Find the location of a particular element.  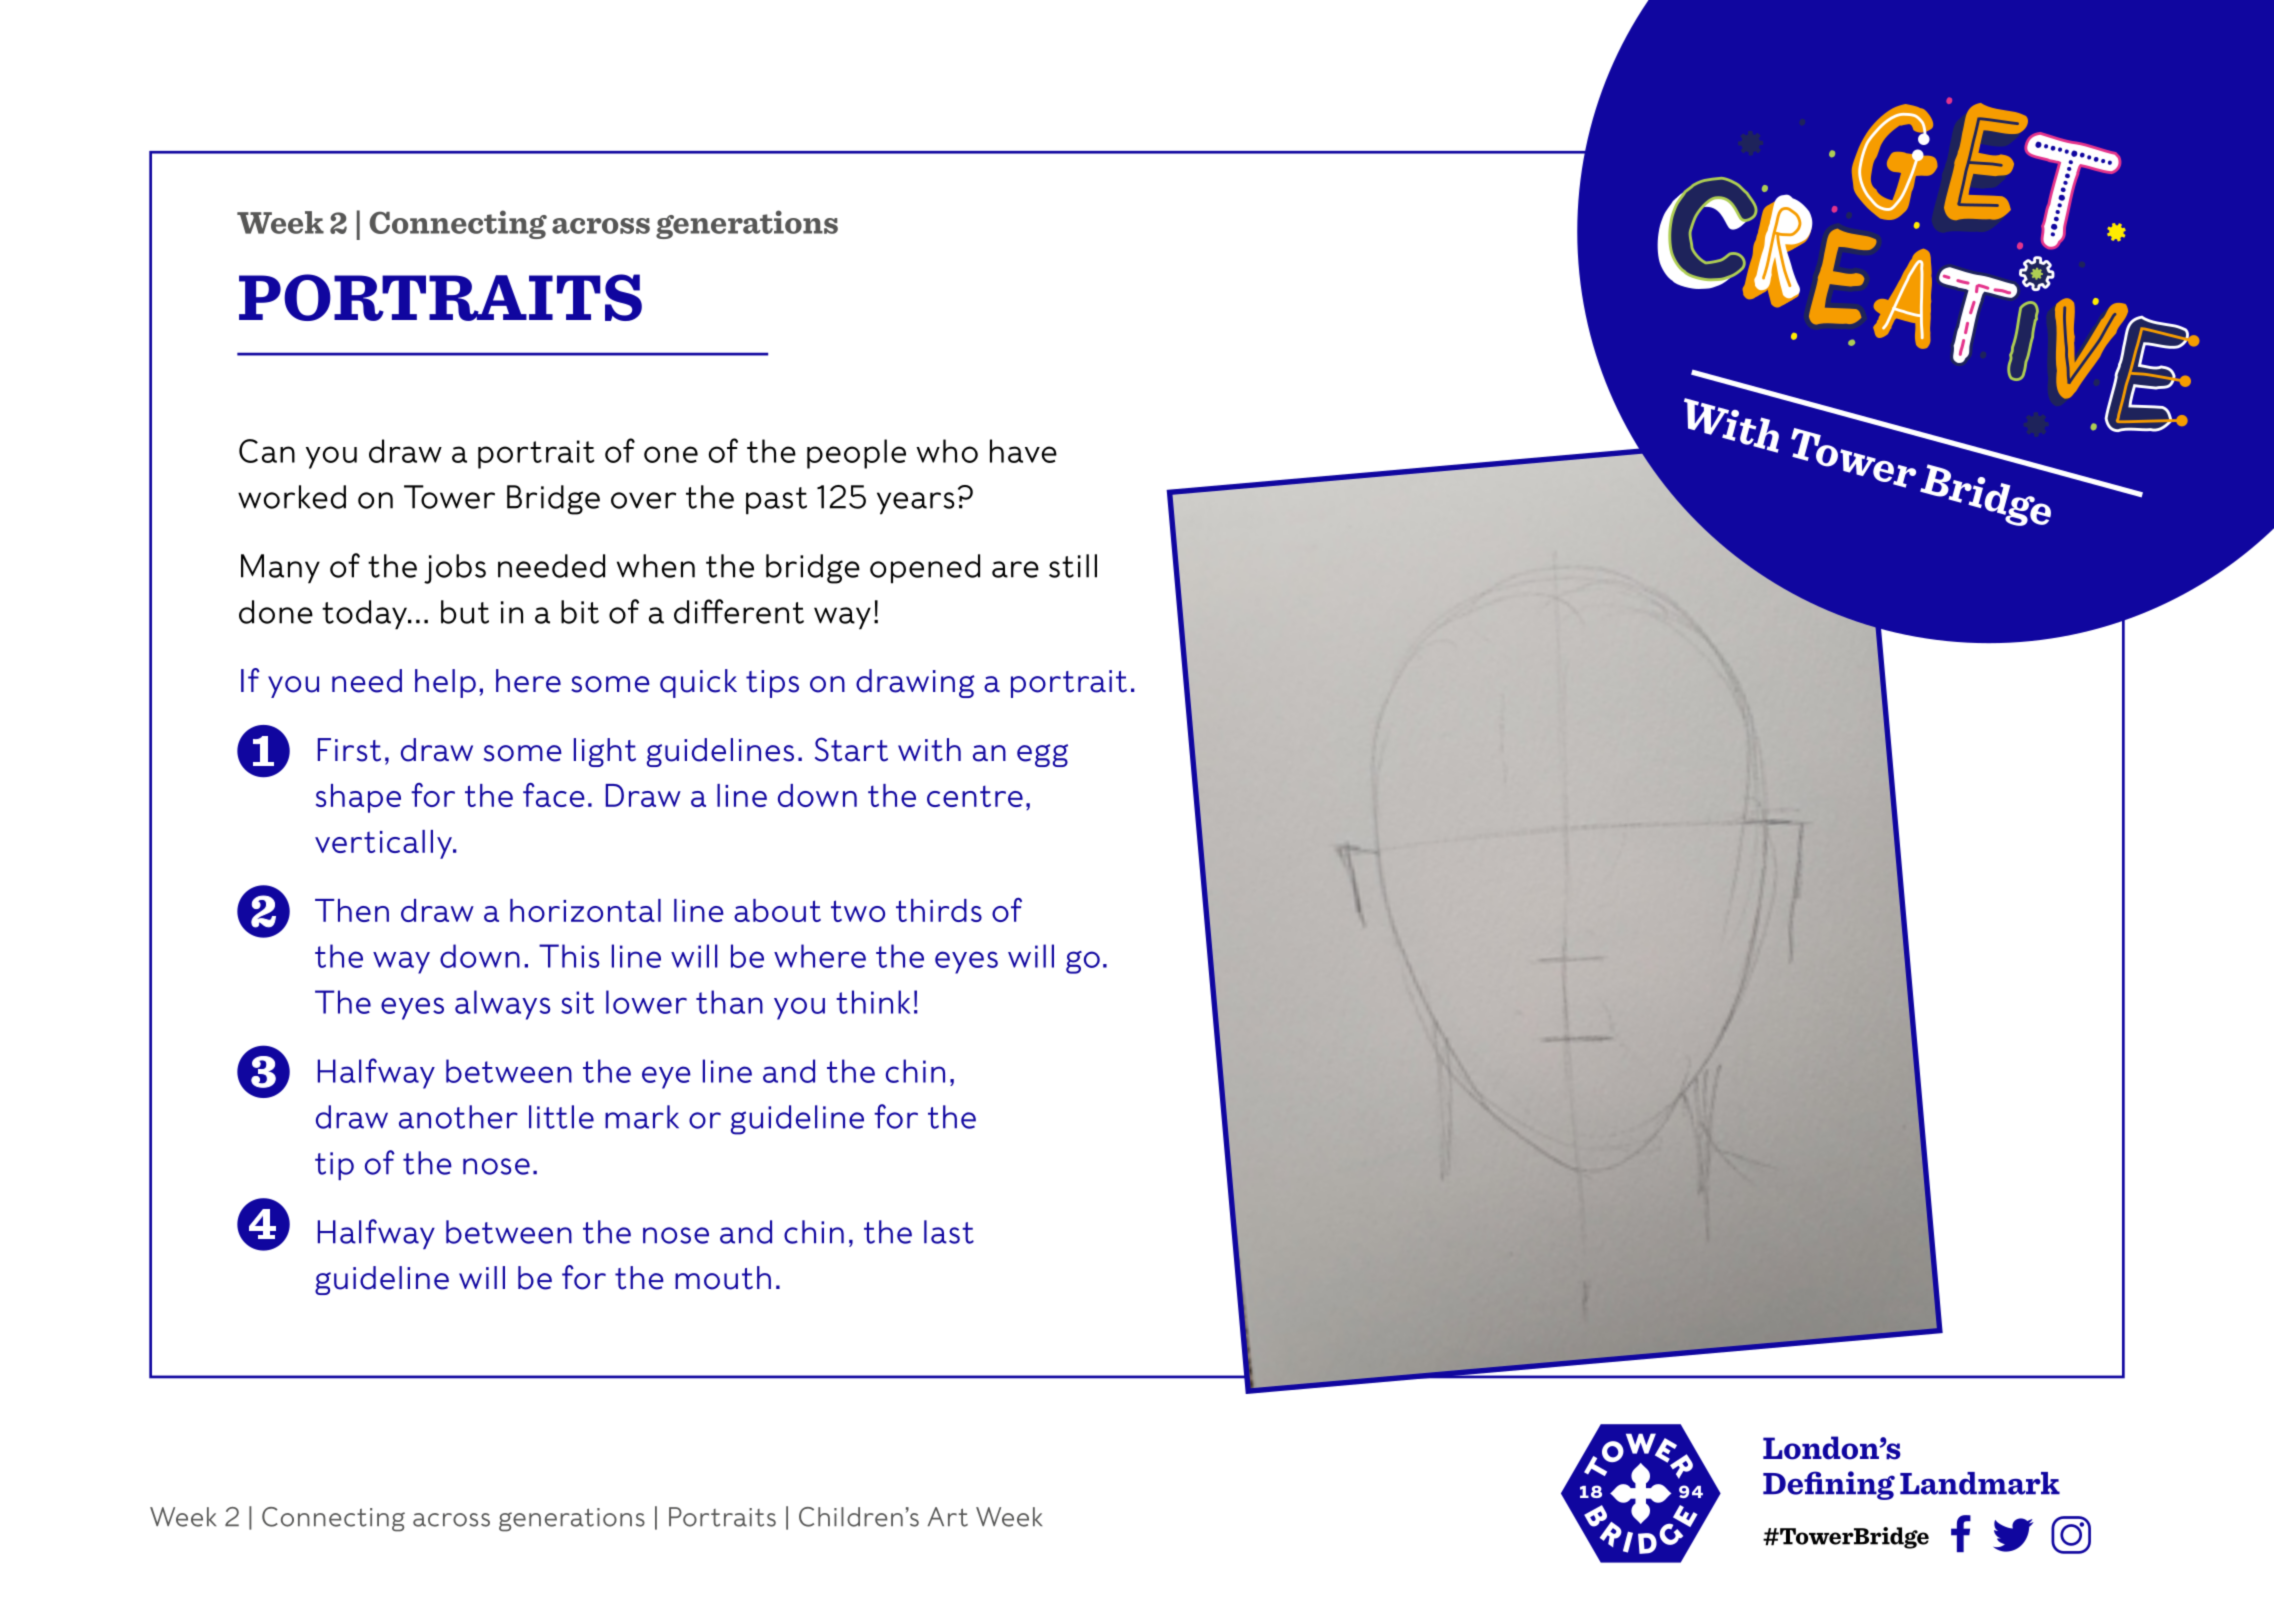

still is located at coordinates (1073, 566).
